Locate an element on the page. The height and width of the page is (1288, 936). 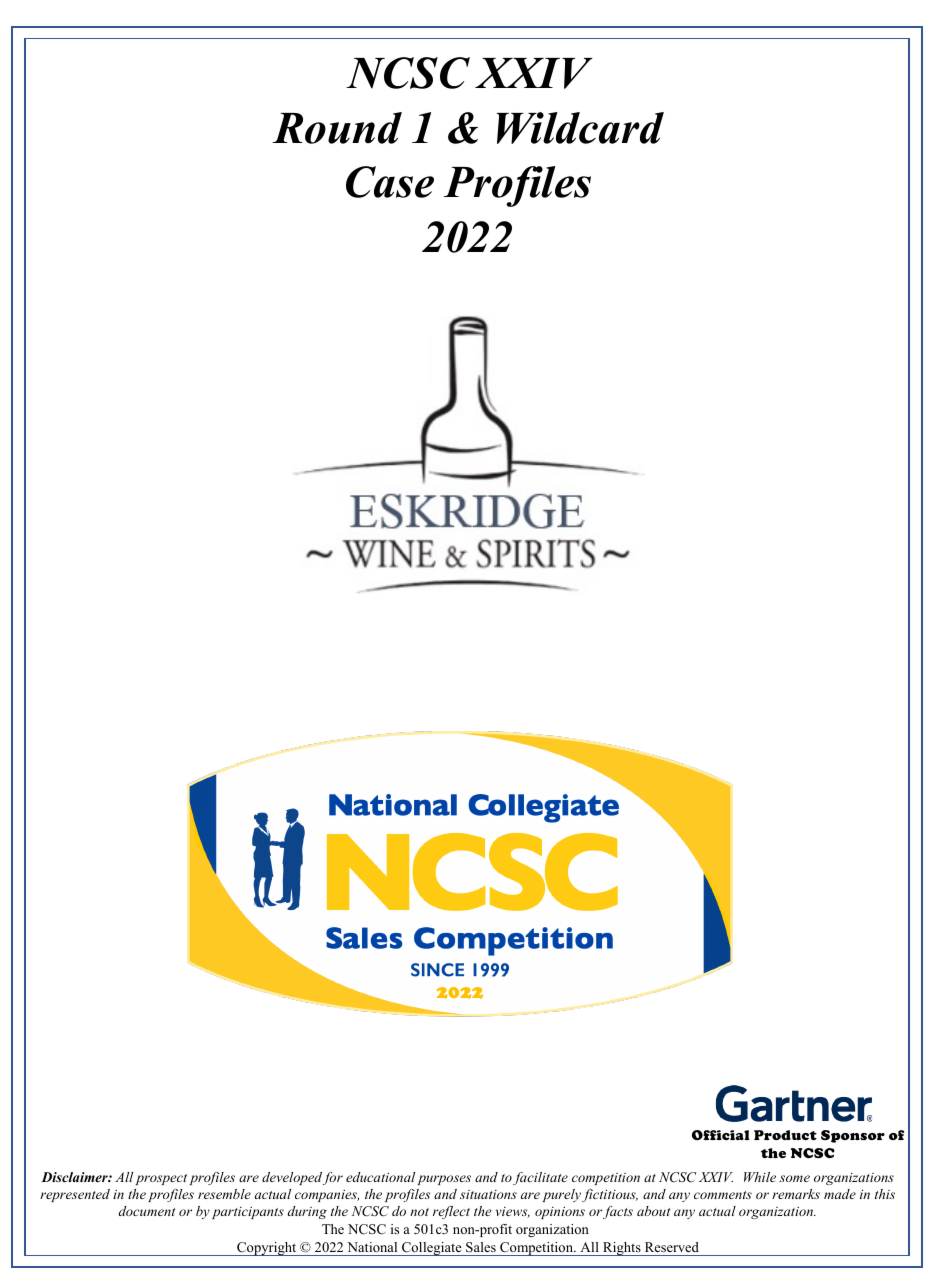
Official is located at coordinates (721, 1135).
